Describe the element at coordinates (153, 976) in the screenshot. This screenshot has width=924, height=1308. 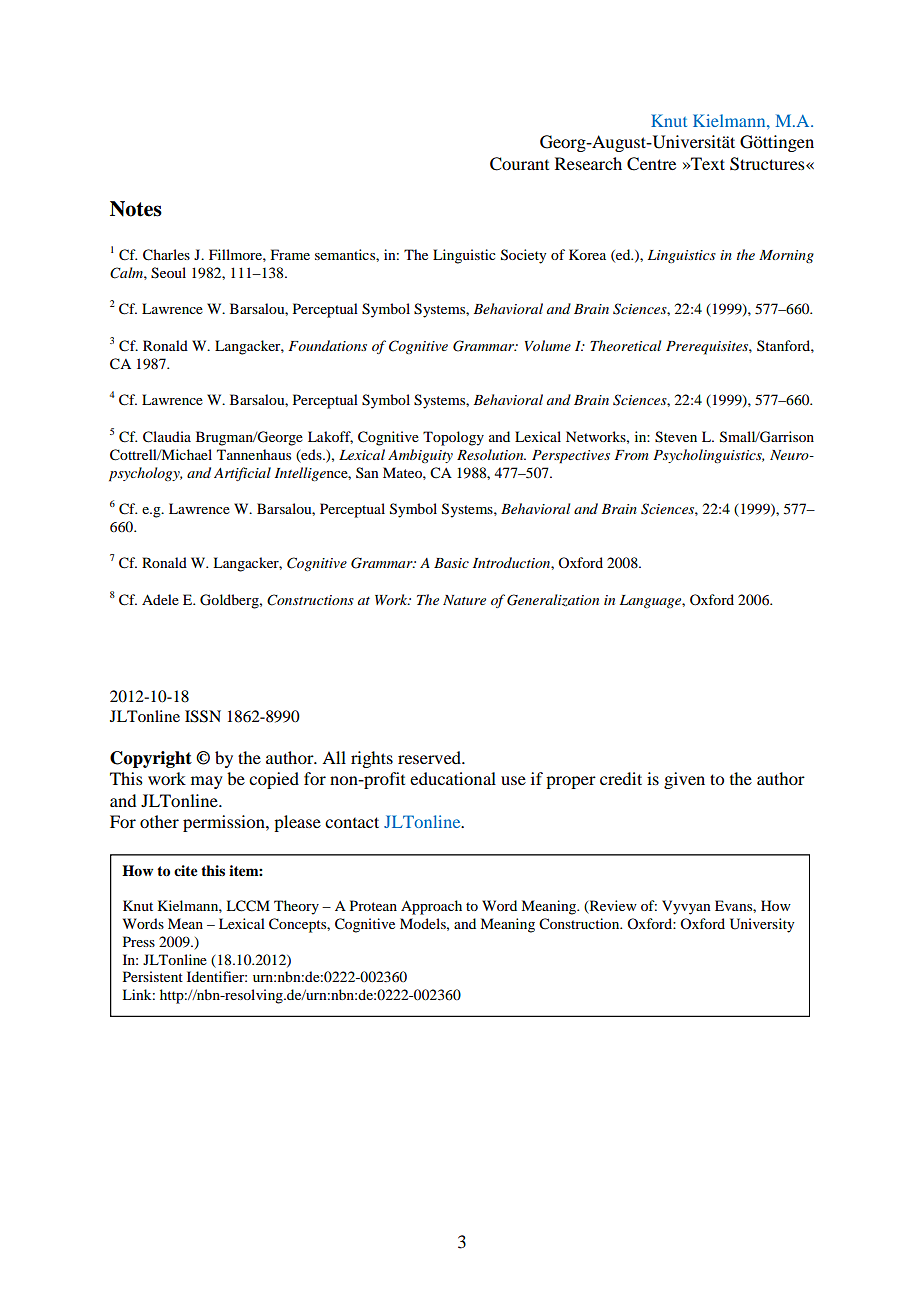
I see `Persistent` at that location.
